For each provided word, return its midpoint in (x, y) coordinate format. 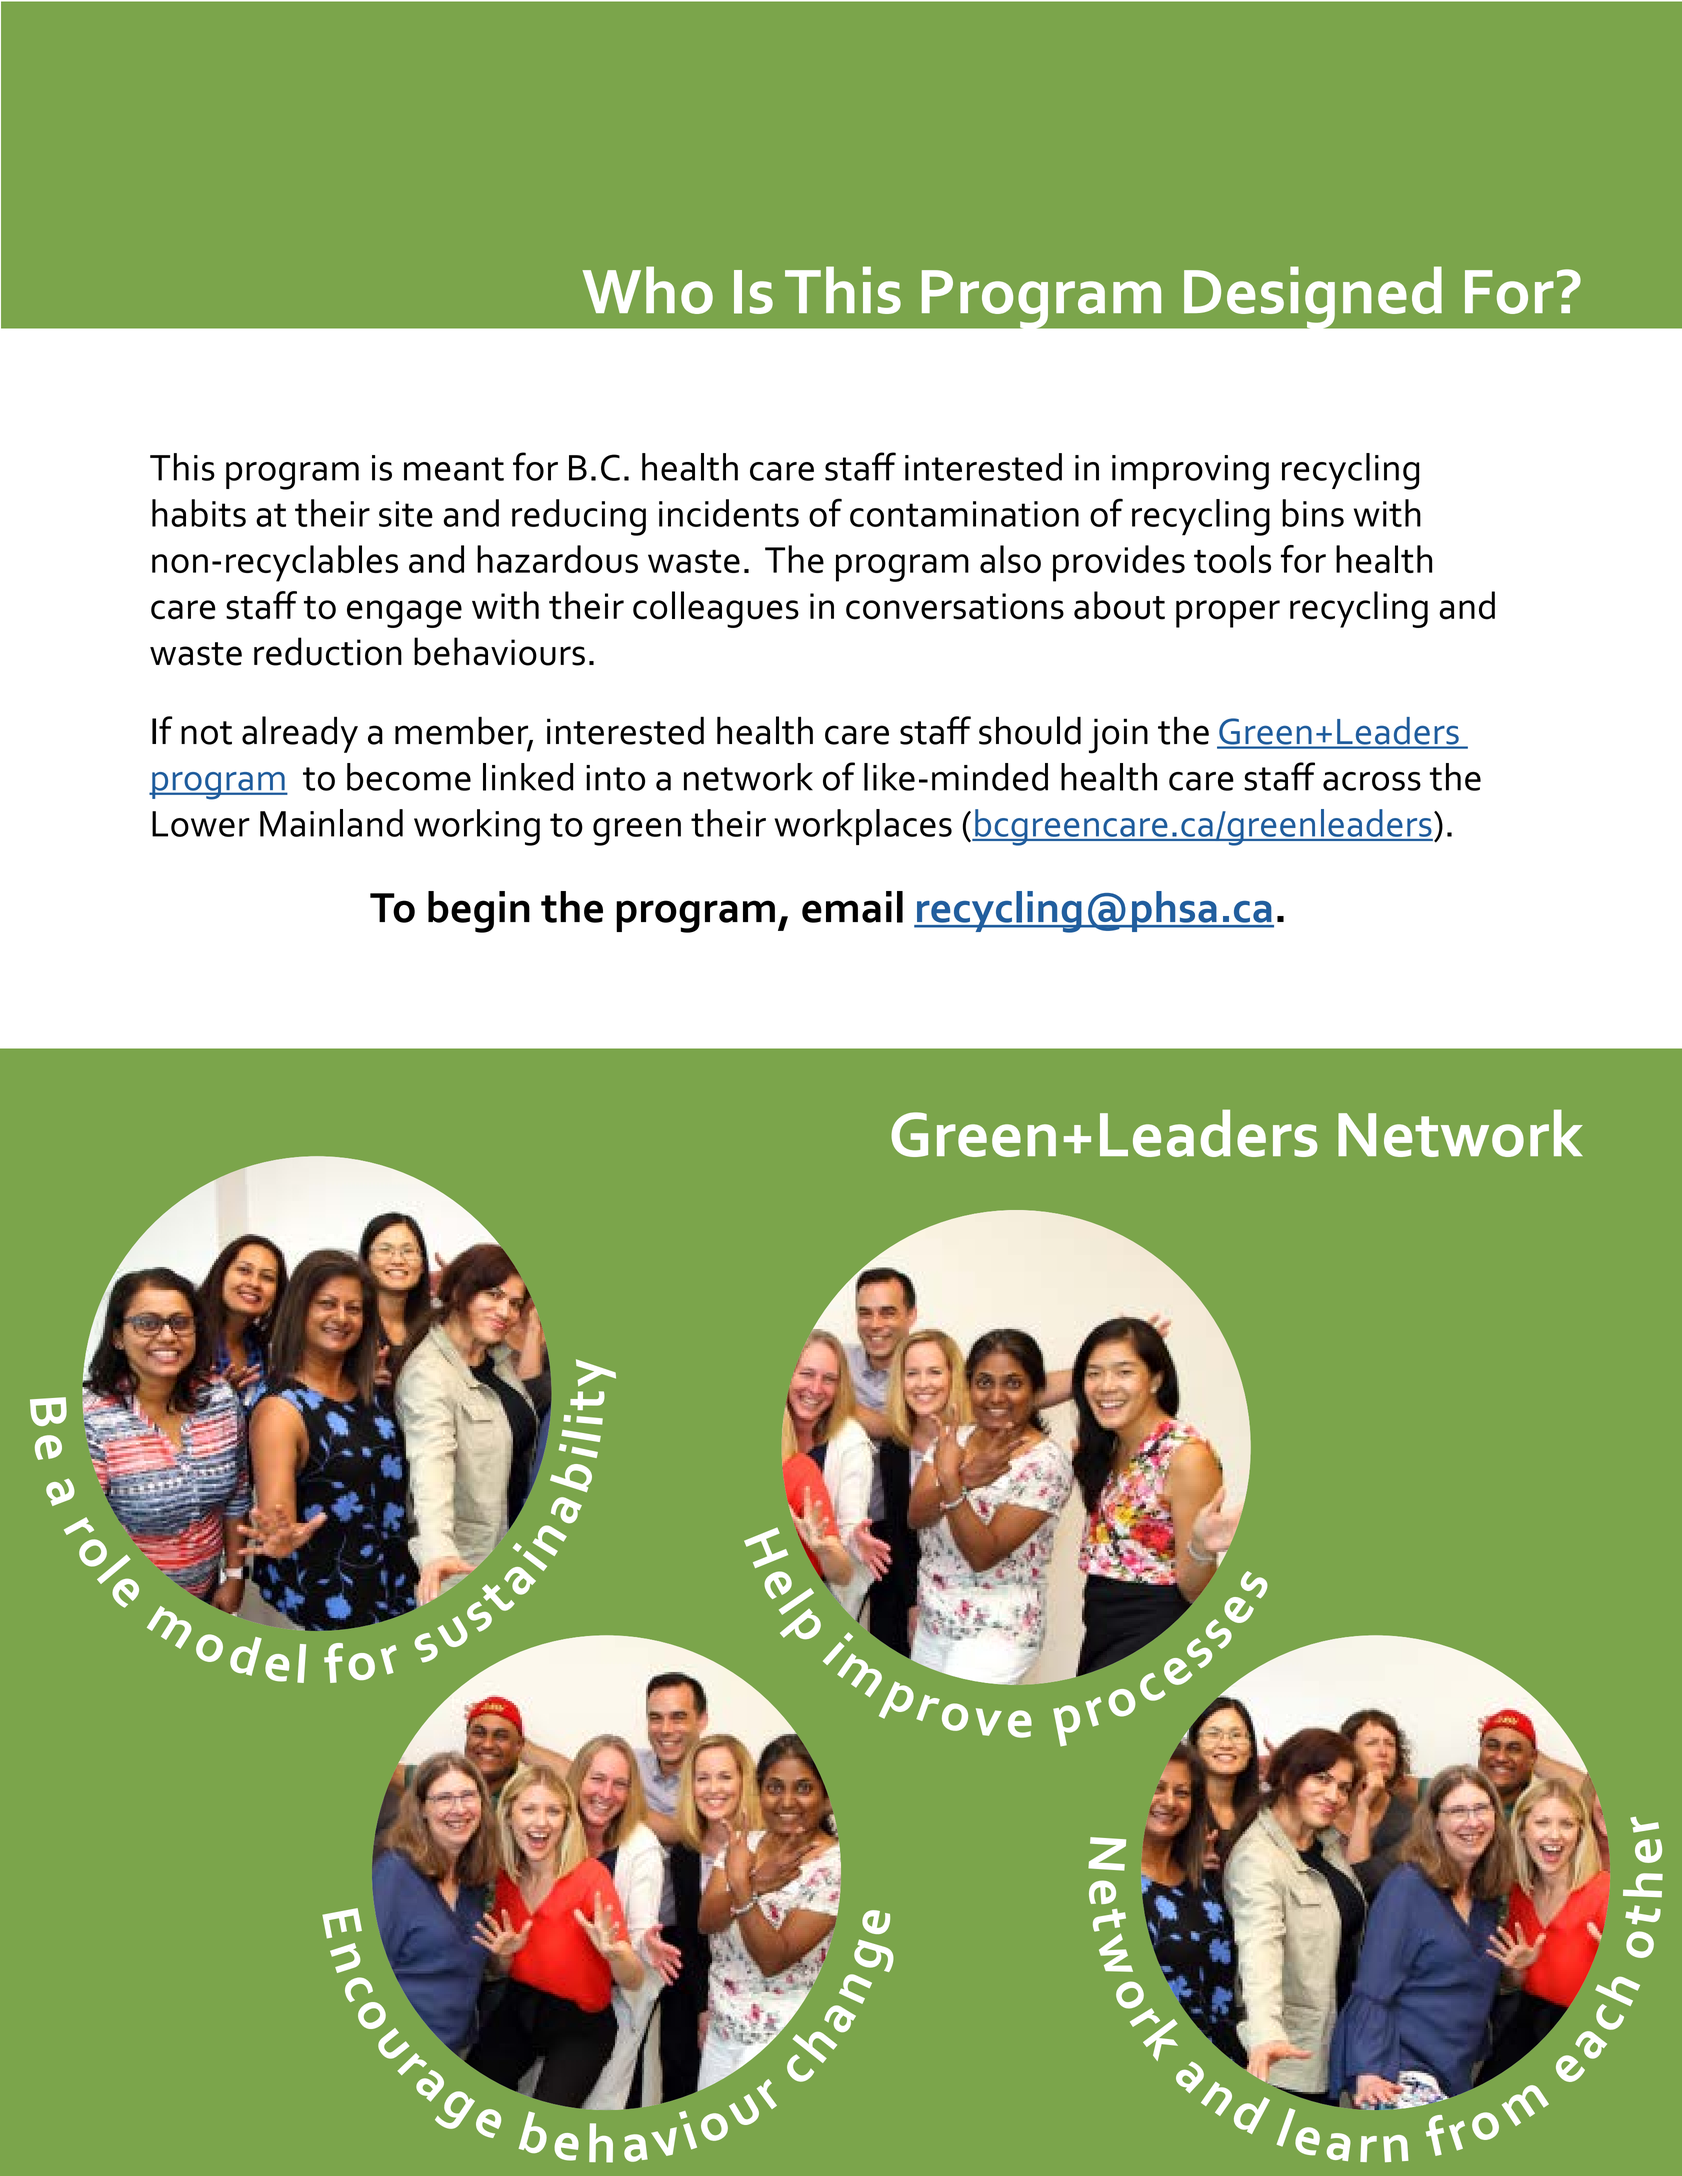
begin (479, 912)
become (409, 777)
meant (454, 469)
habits (199, 513)
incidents (729, 513)
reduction (328, 651)
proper (1228, 614)
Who (648, 290)
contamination (964, 514)
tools (1232, 559)
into (615, 778)
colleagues (716, 609)
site (406, 514)
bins (1313, 513)
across (1372, 781)
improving (1190, 472)
